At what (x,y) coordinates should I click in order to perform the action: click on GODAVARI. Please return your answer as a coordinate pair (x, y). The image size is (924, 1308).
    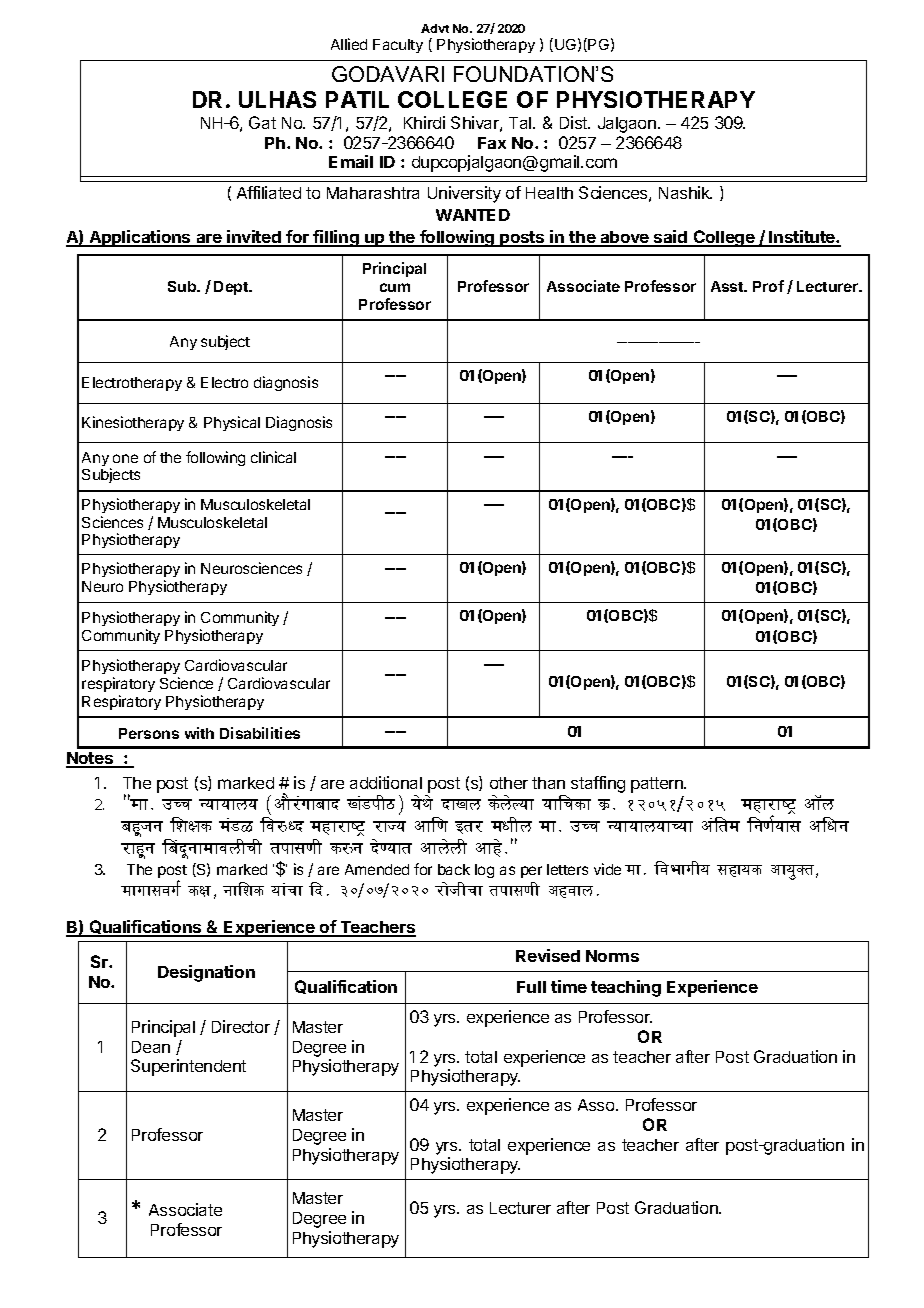
    Looking at the image, I should click on (388, 74).
